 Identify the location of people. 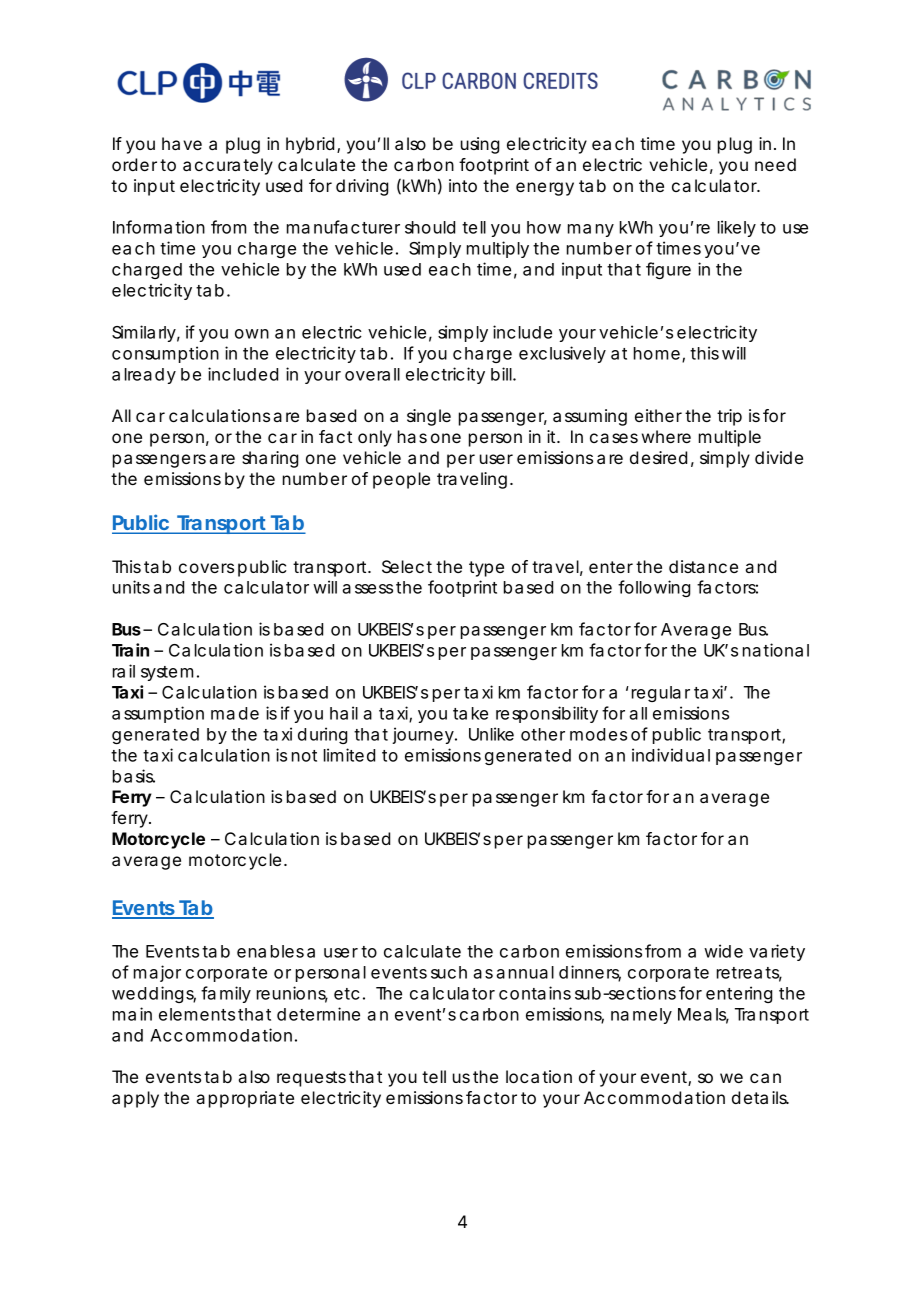
(401, 480).
